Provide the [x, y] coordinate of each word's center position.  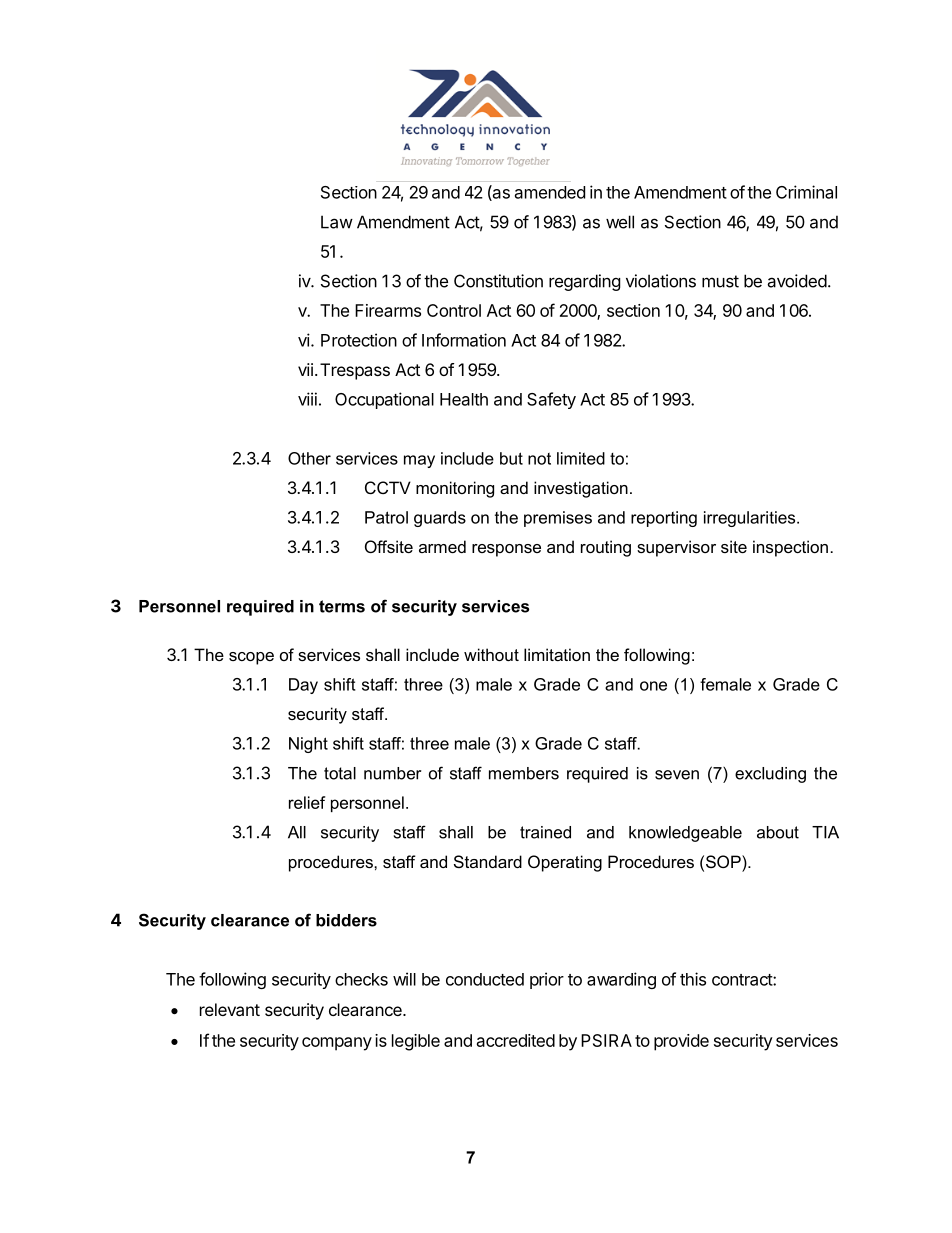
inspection [790, 548]
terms [342, 606]
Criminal [806, 192]
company [337, 1044]
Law [337, 222]
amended [550, 192]
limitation [557, 654]
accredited [516, 1040]
